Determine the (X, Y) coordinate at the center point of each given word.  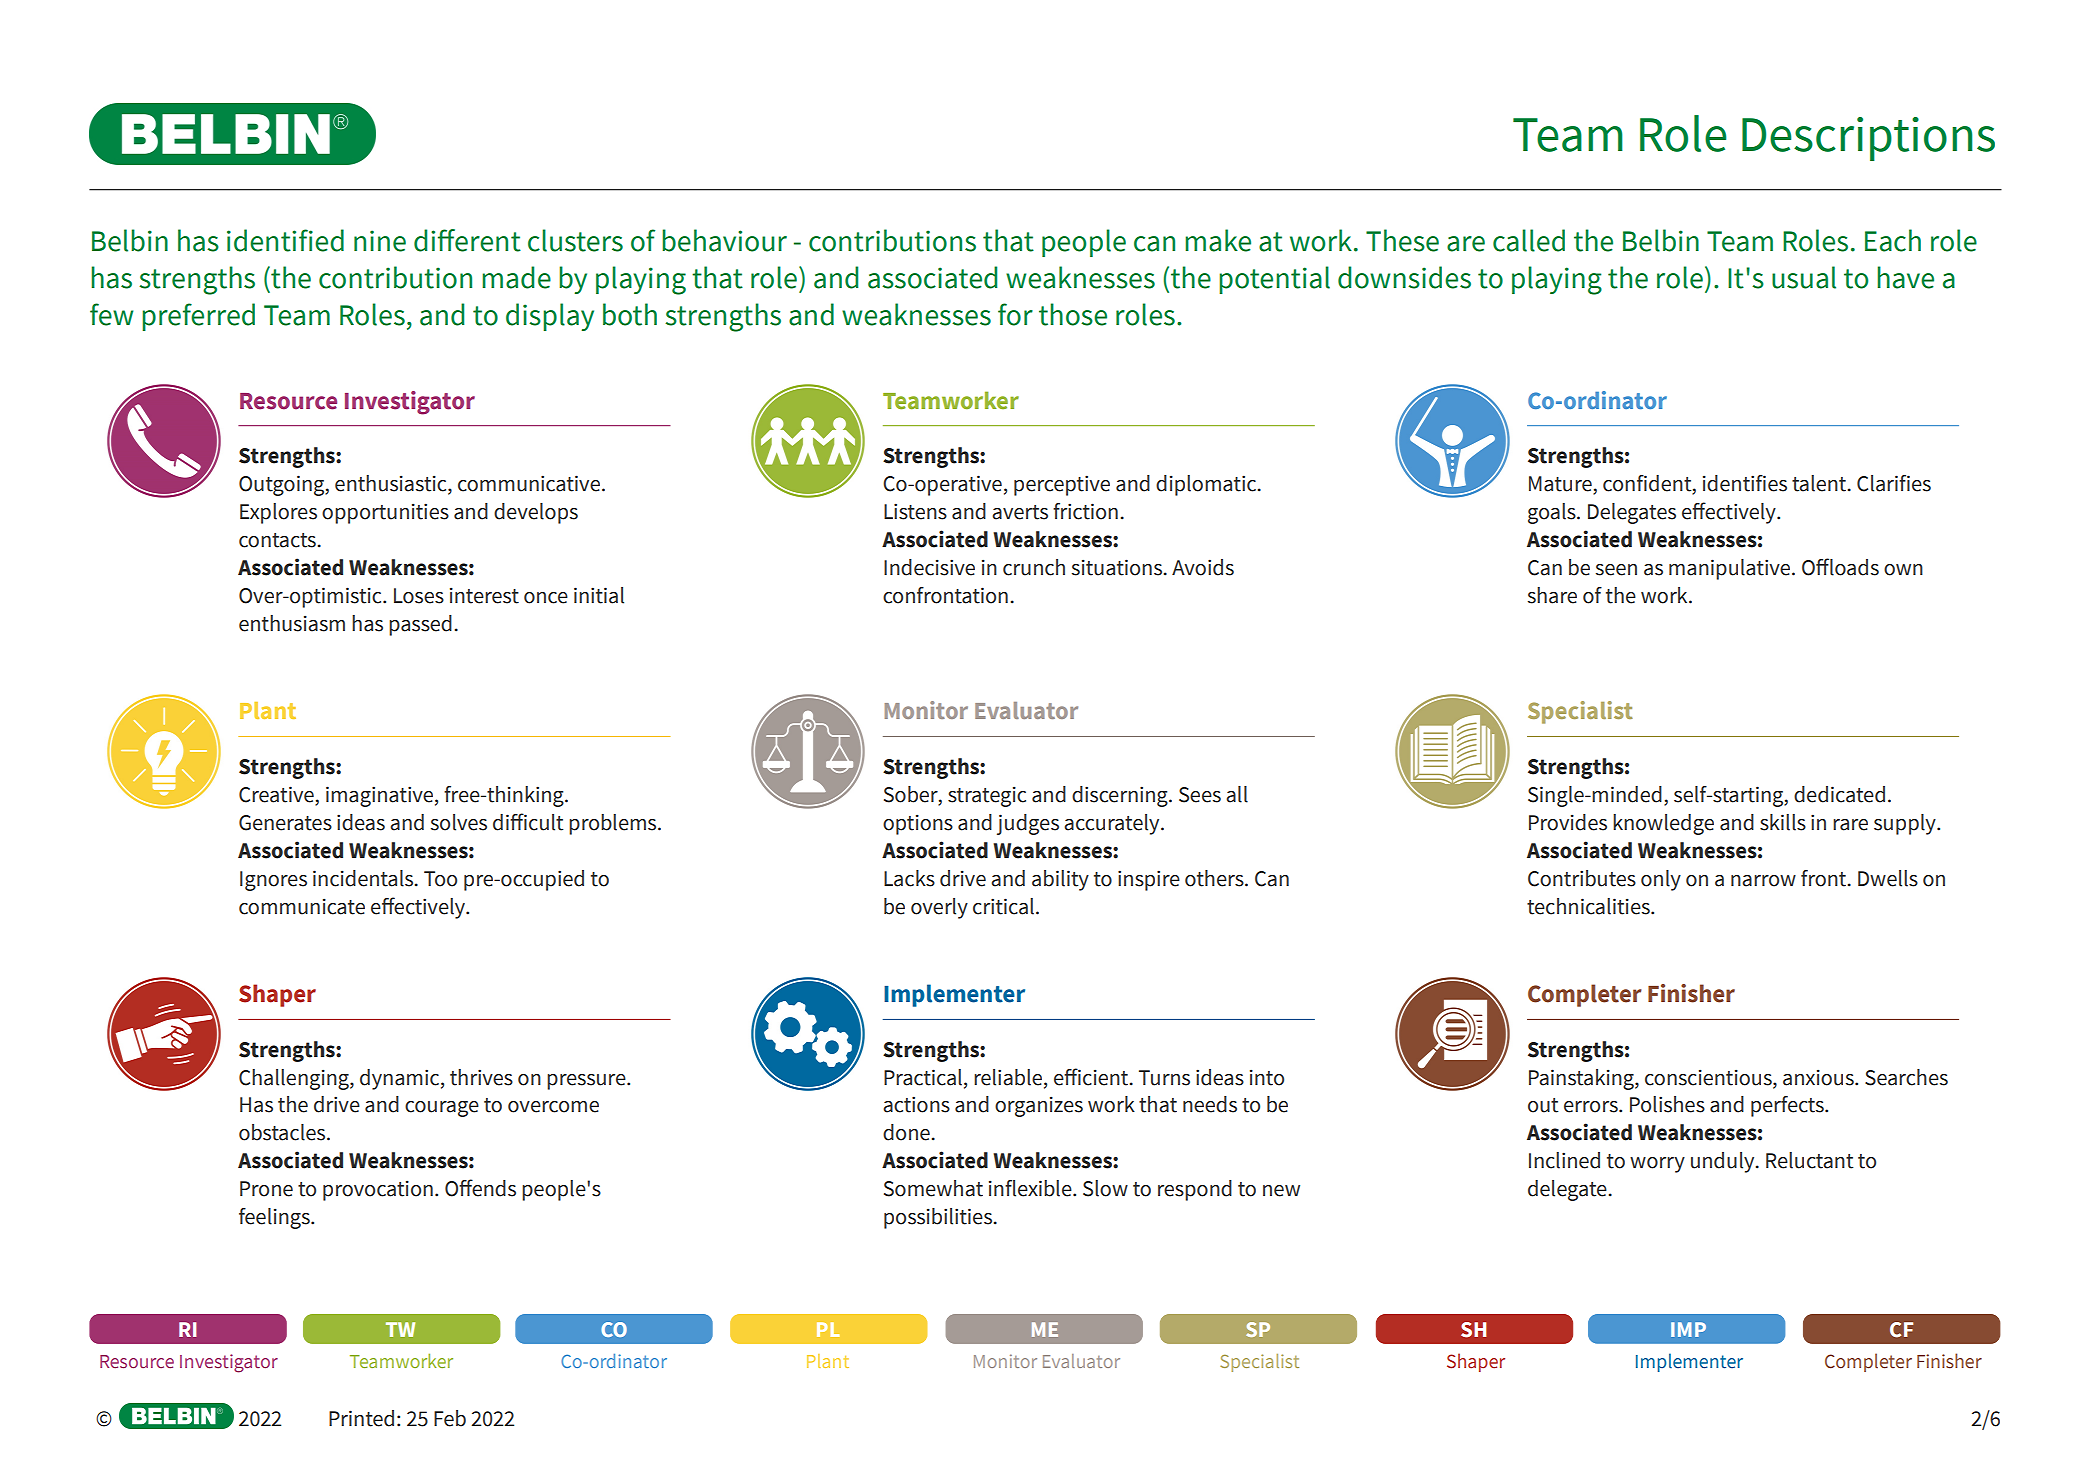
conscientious (1709, 1078)
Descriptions (1868, 139)
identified (285, 240)
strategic (987, 797)
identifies (1745, 483)
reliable (1008, 1077)
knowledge (1663, 824)
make (1218, 240)
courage (442, 1109)
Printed (361, 1418)
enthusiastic (392, 484)
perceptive (1062, 485)
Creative (276, 794)
